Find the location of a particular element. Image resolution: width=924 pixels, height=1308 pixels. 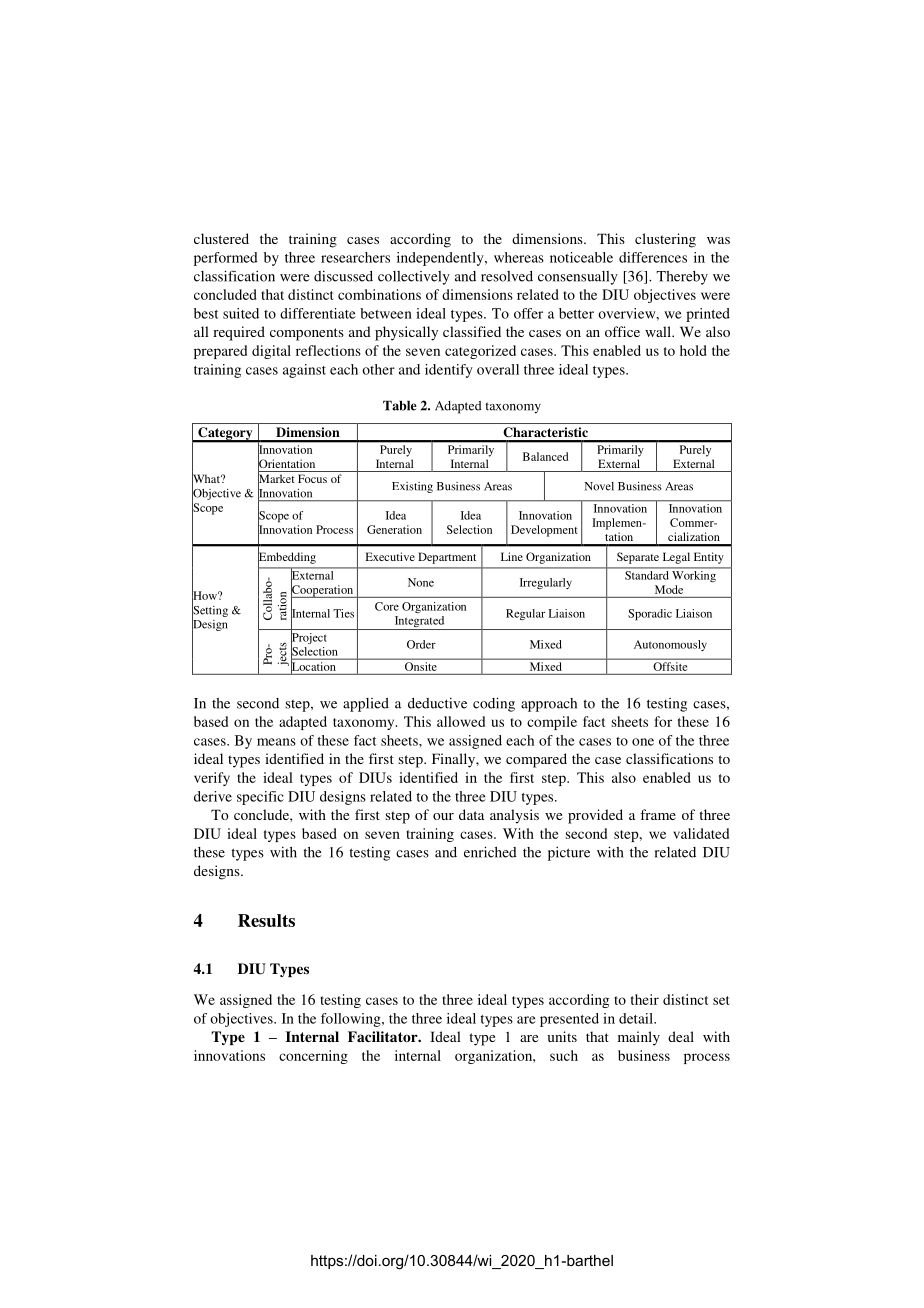

Order is located at coordinates (421, 644).
